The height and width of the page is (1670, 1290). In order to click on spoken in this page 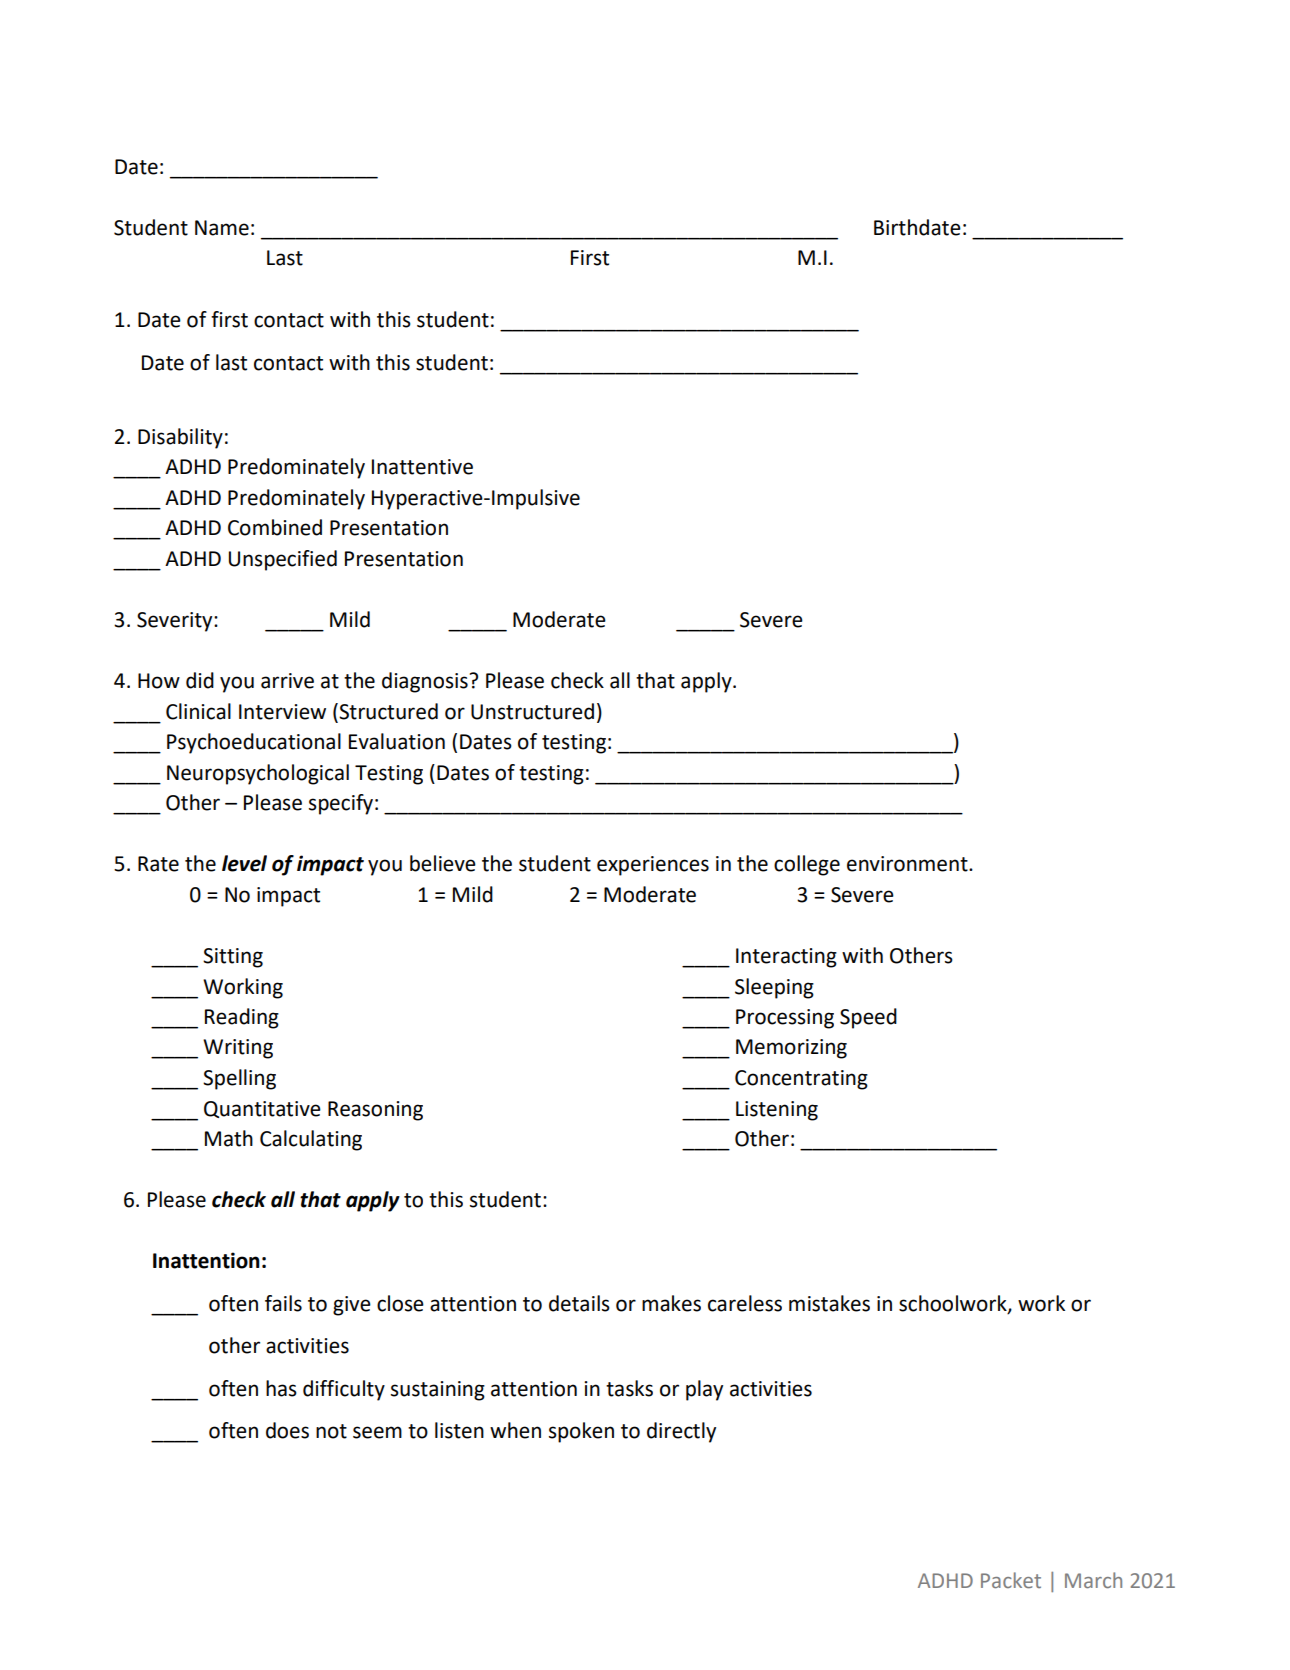, I will do `click(581, 1432)`.
